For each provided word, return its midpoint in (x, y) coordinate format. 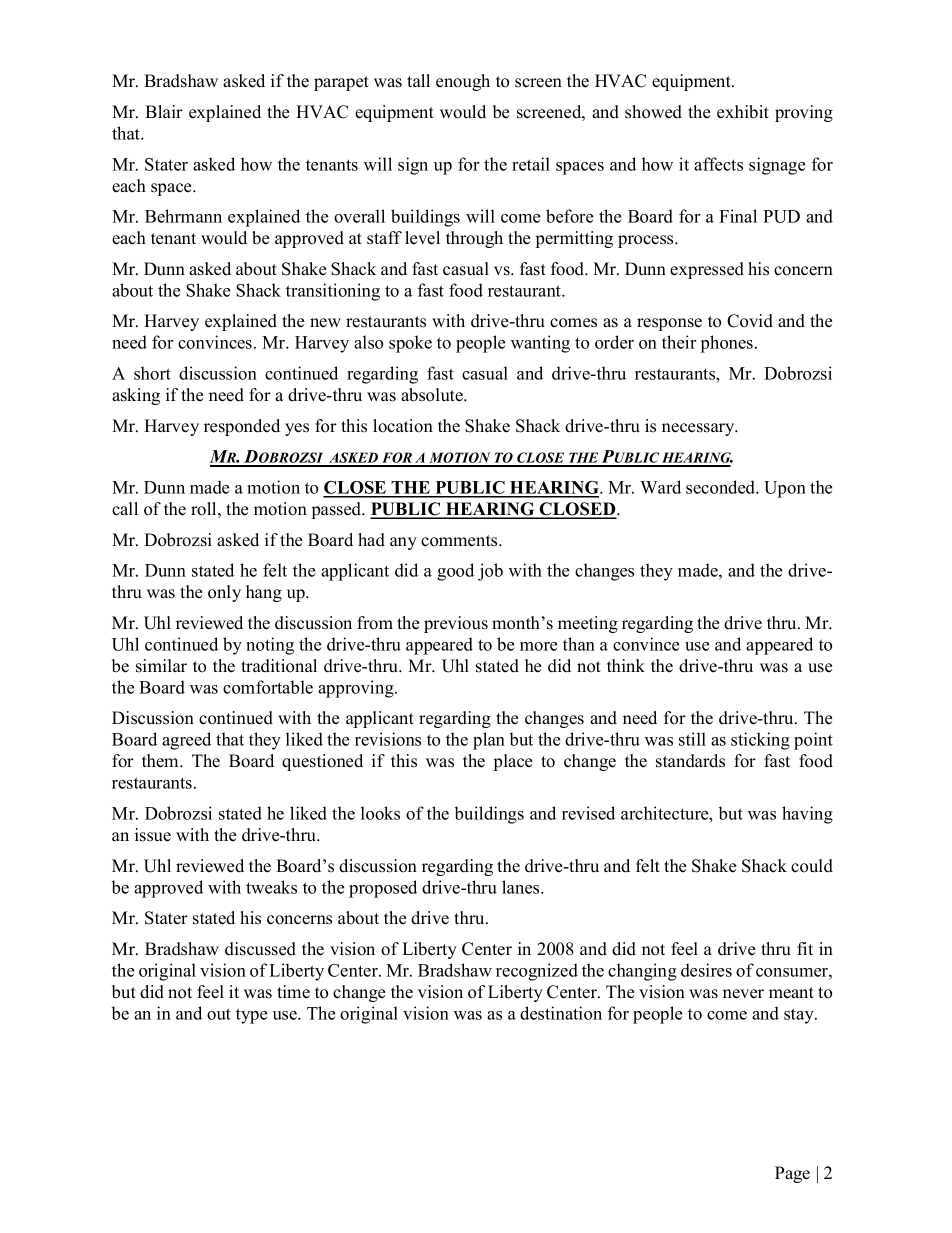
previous (456, 624)
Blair (164, 111)
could (812, 866)
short (152, 373)
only (224, 593)
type (251, 1016)
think (626, 665)
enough (463, 82)
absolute (433, 395)
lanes (522, 887)
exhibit (743, 112)
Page (792, 1174)
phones (728, 344)
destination (561, 1013)
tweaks (271, 887)
